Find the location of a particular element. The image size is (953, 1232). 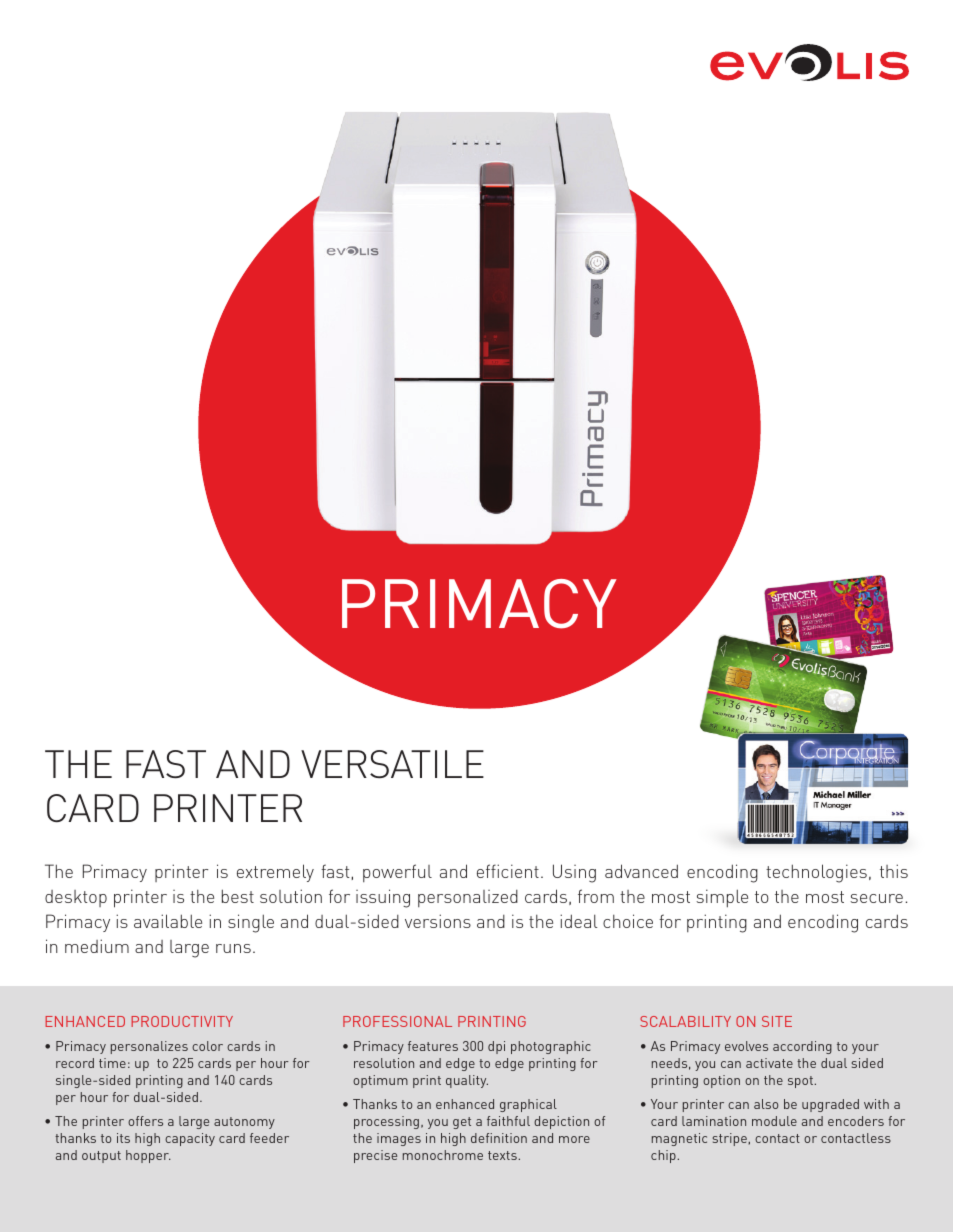

PRODUCTIVITY is located at coordinates (182, 1021).
